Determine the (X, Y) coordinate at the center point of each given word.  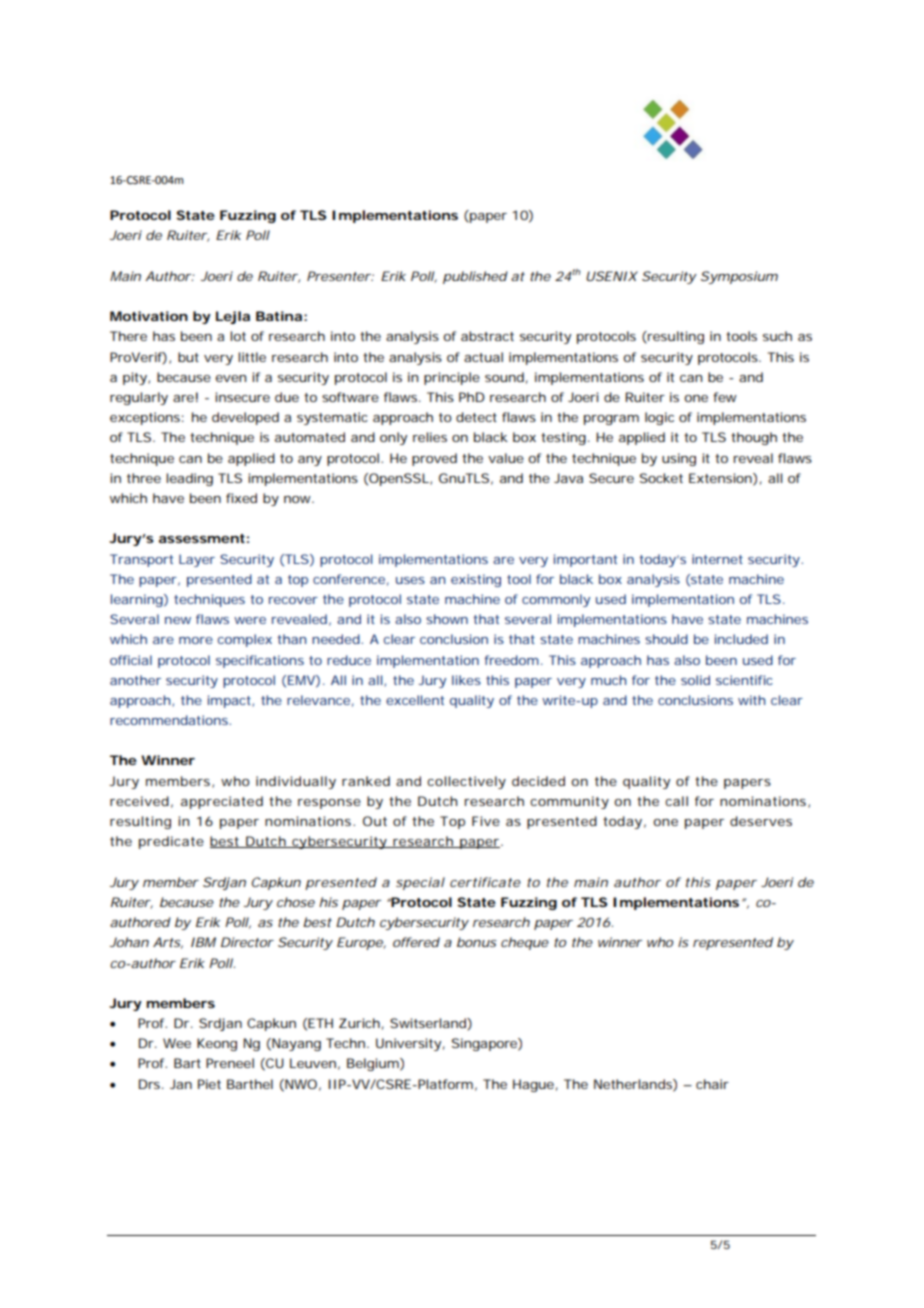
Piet (209, 1084)
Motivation (149, 316)
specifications (260, 661)
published (475, 277)
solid (695, 680)
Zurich (359, 1023)
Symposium (739, 277)
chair (712, 1084)
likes (466, 680)
